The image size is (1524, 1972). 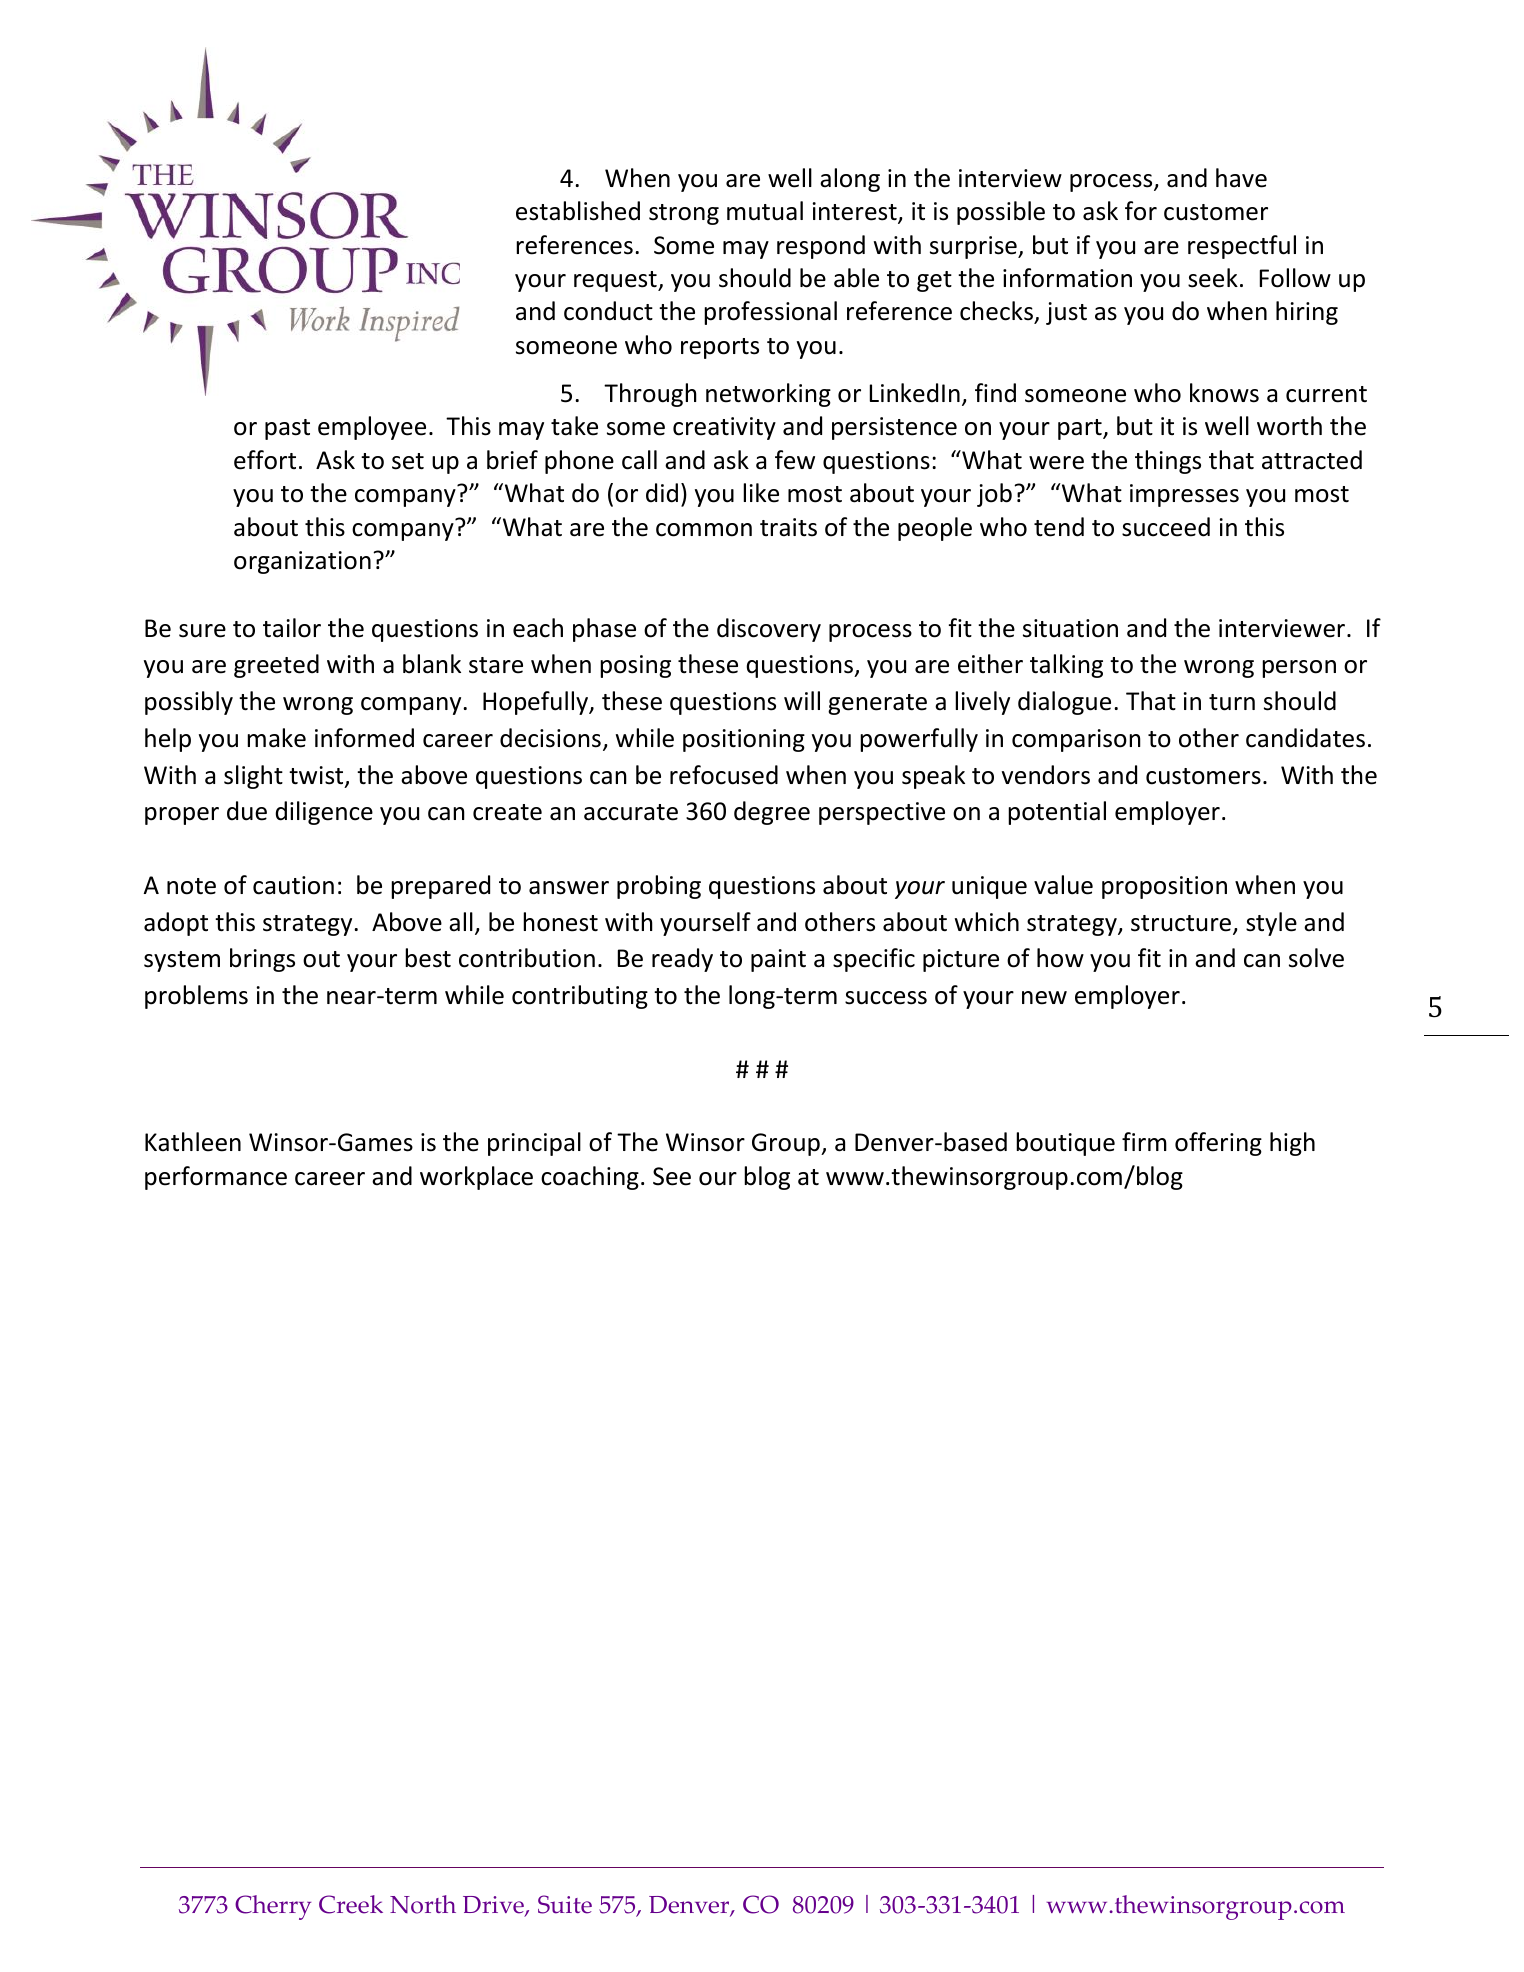 What do you see at coordinates (1218, 1144) in the screenshot?
I see `offering` at bounding box center [1218, 1144].
